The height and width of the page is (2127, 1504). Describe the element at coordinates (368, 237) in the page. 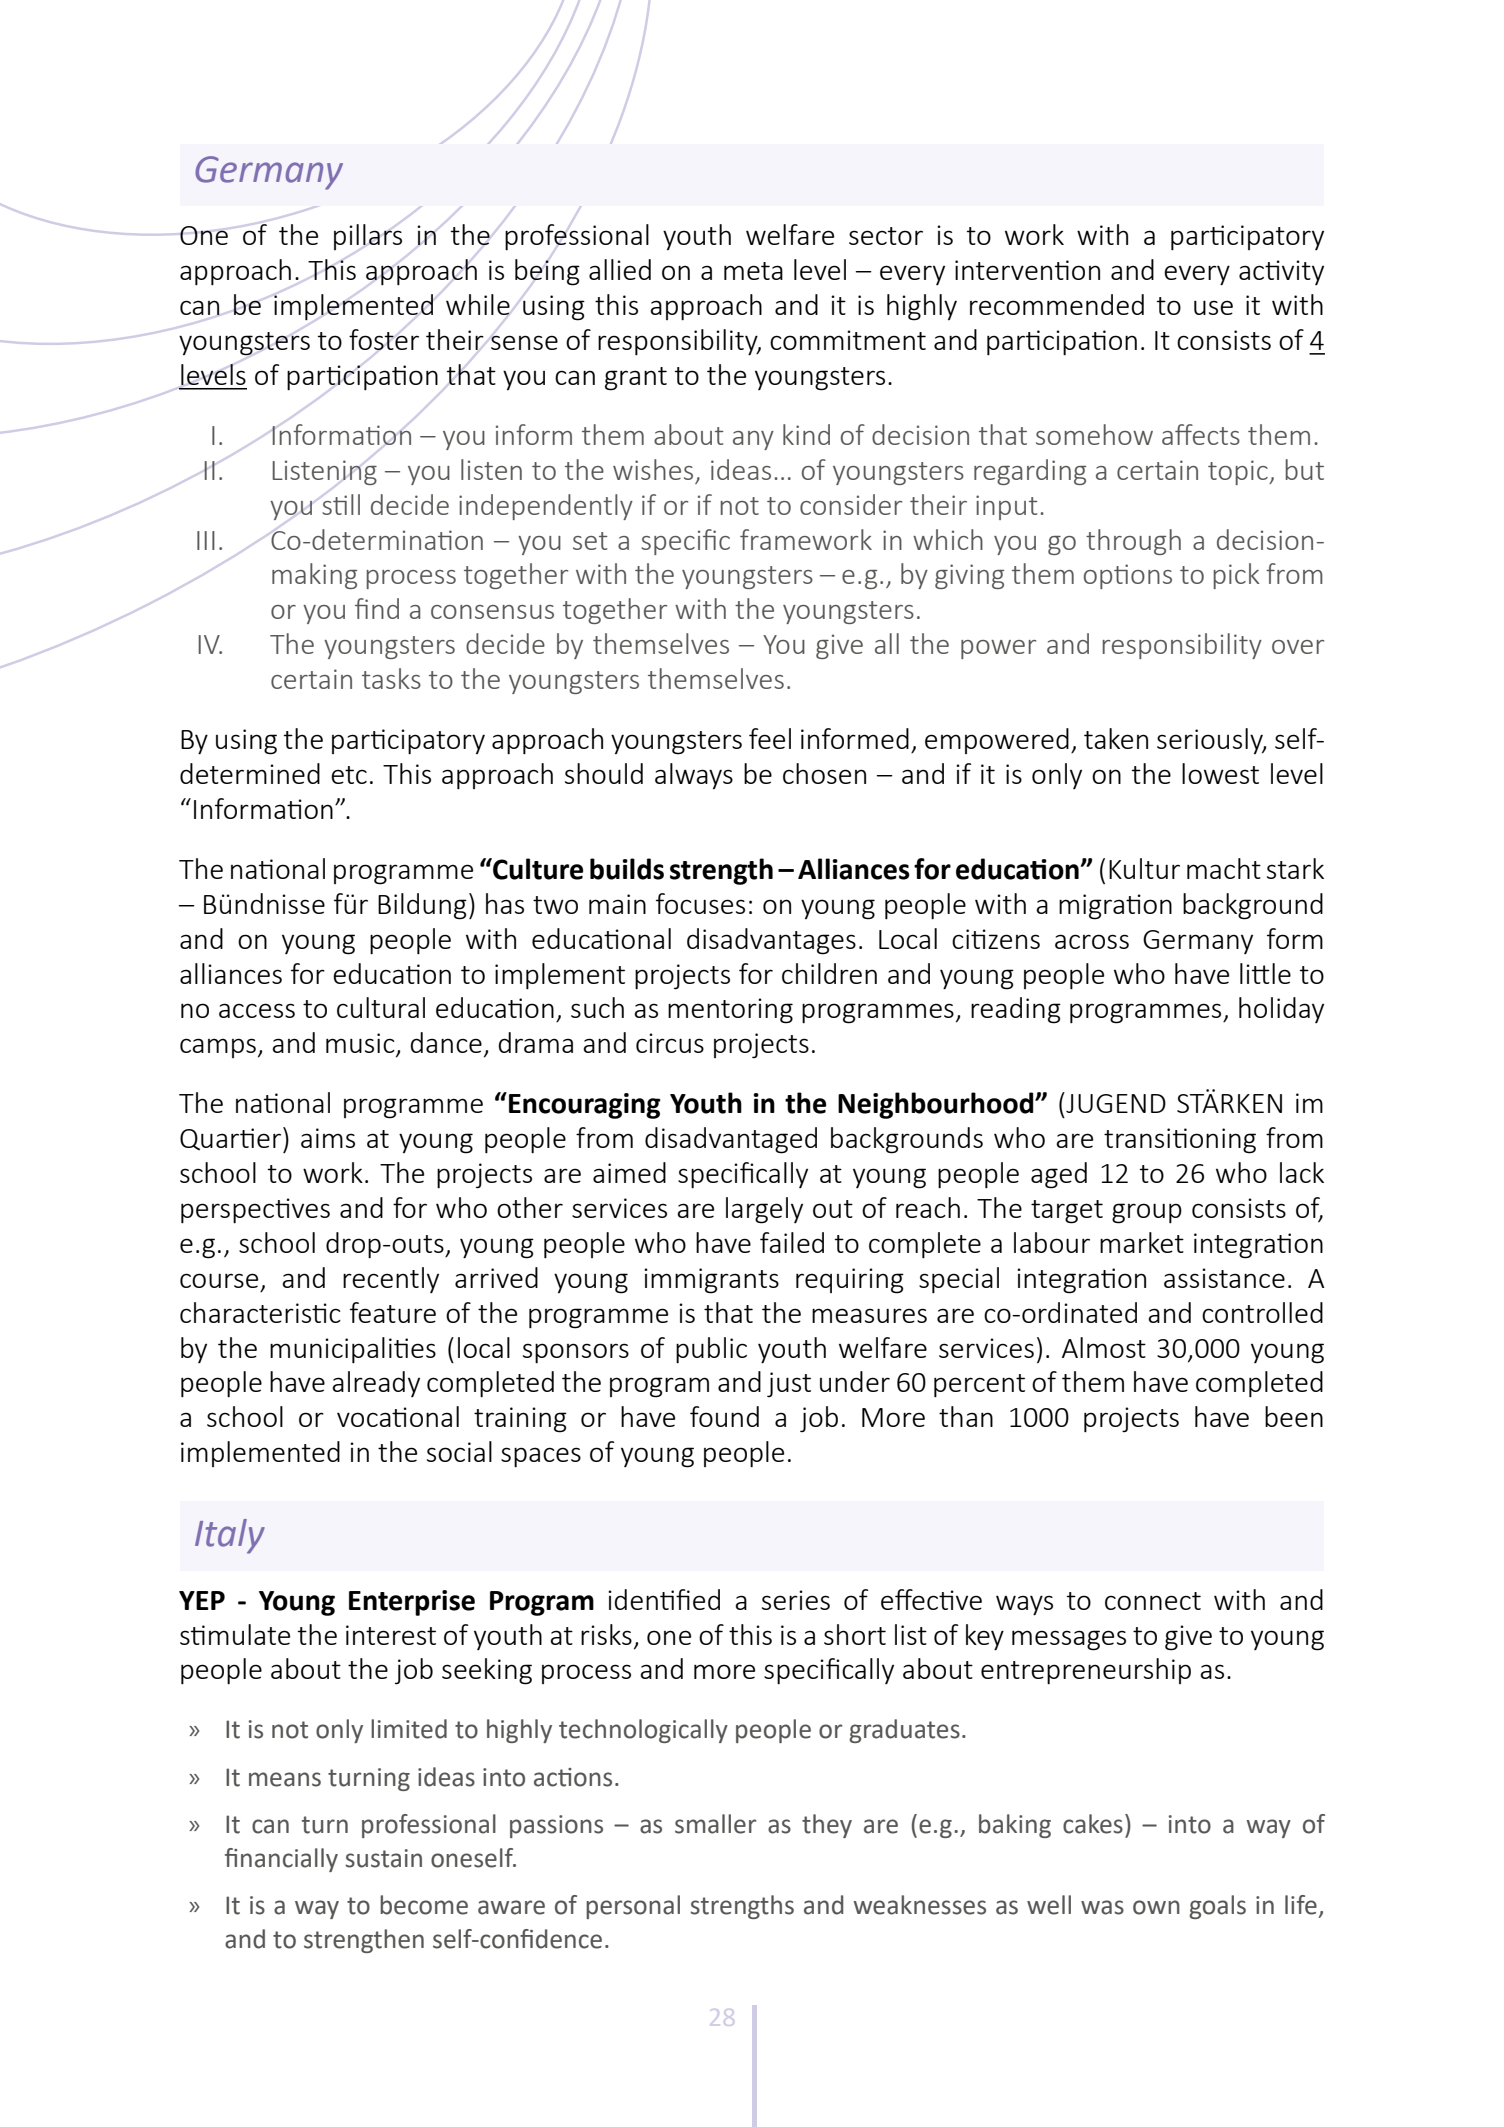

I see `pillars` at that location.
